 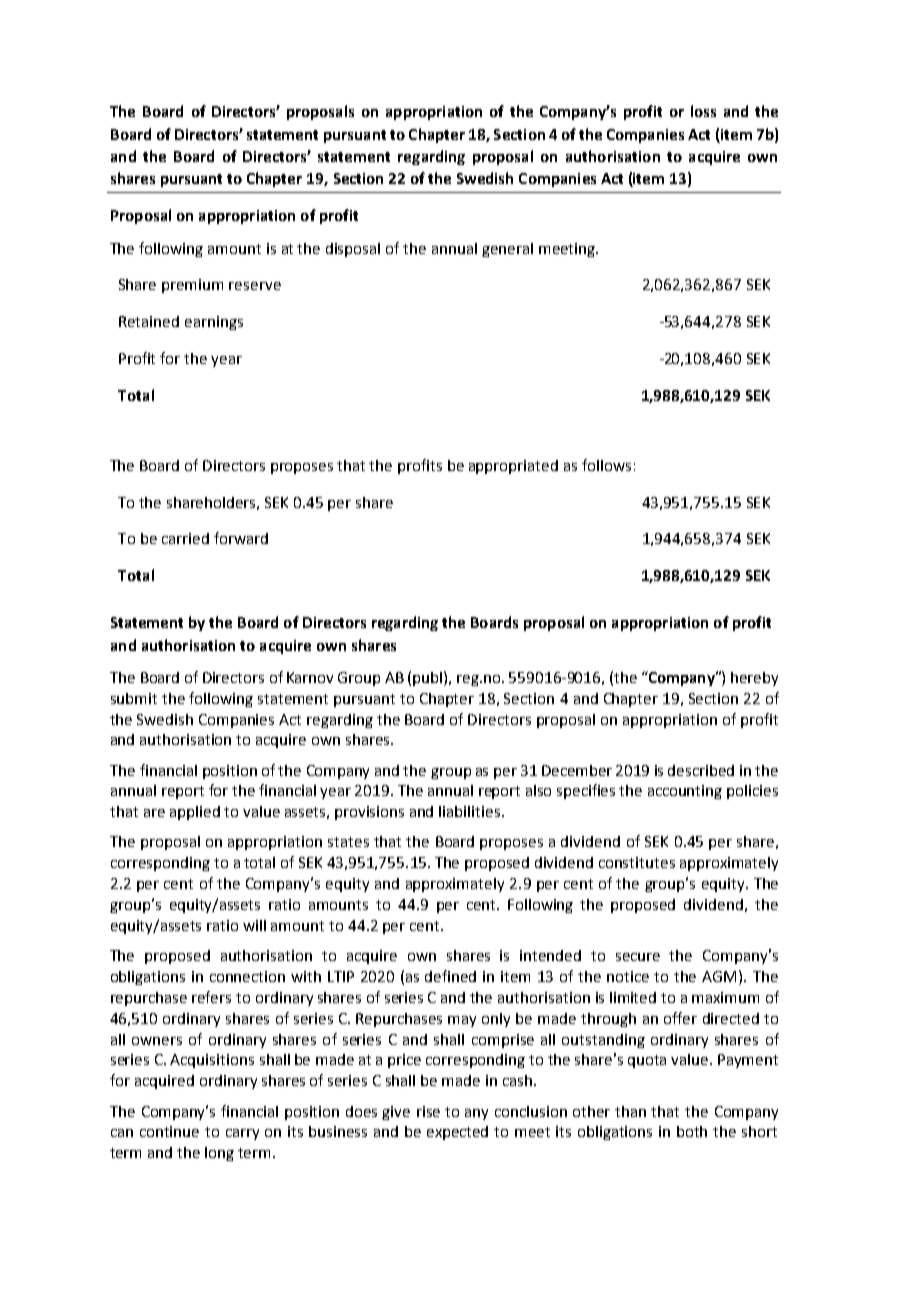 I want to click on continue, so click(x=169, y=1131).
